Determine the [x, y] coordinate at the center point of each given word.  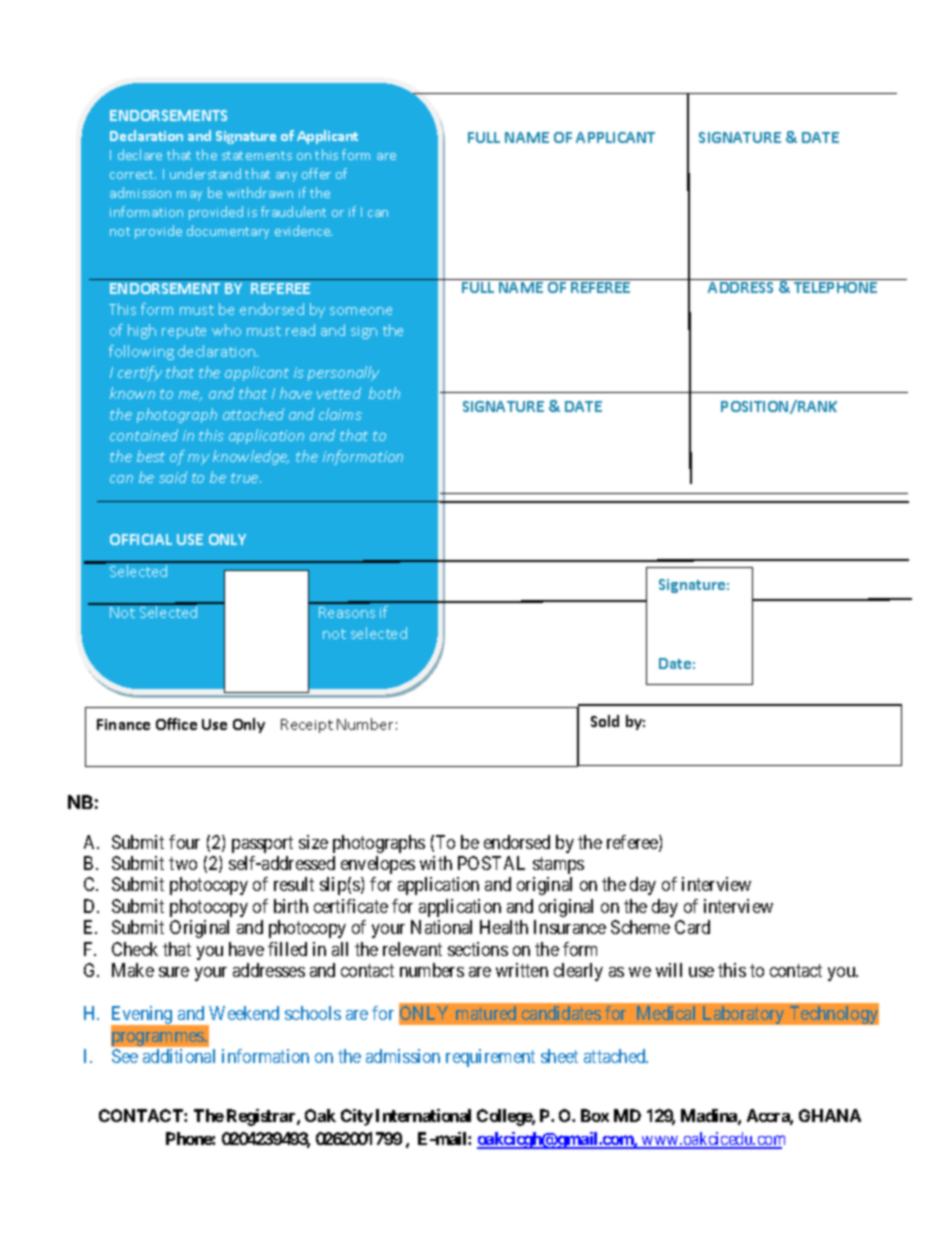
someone [361, 311]
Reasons [347, 612]
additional [179, 1056]
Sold [605, 721]
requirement [490, 1058]
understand [205, 173]
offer [316, 173]
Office [176, 724]
